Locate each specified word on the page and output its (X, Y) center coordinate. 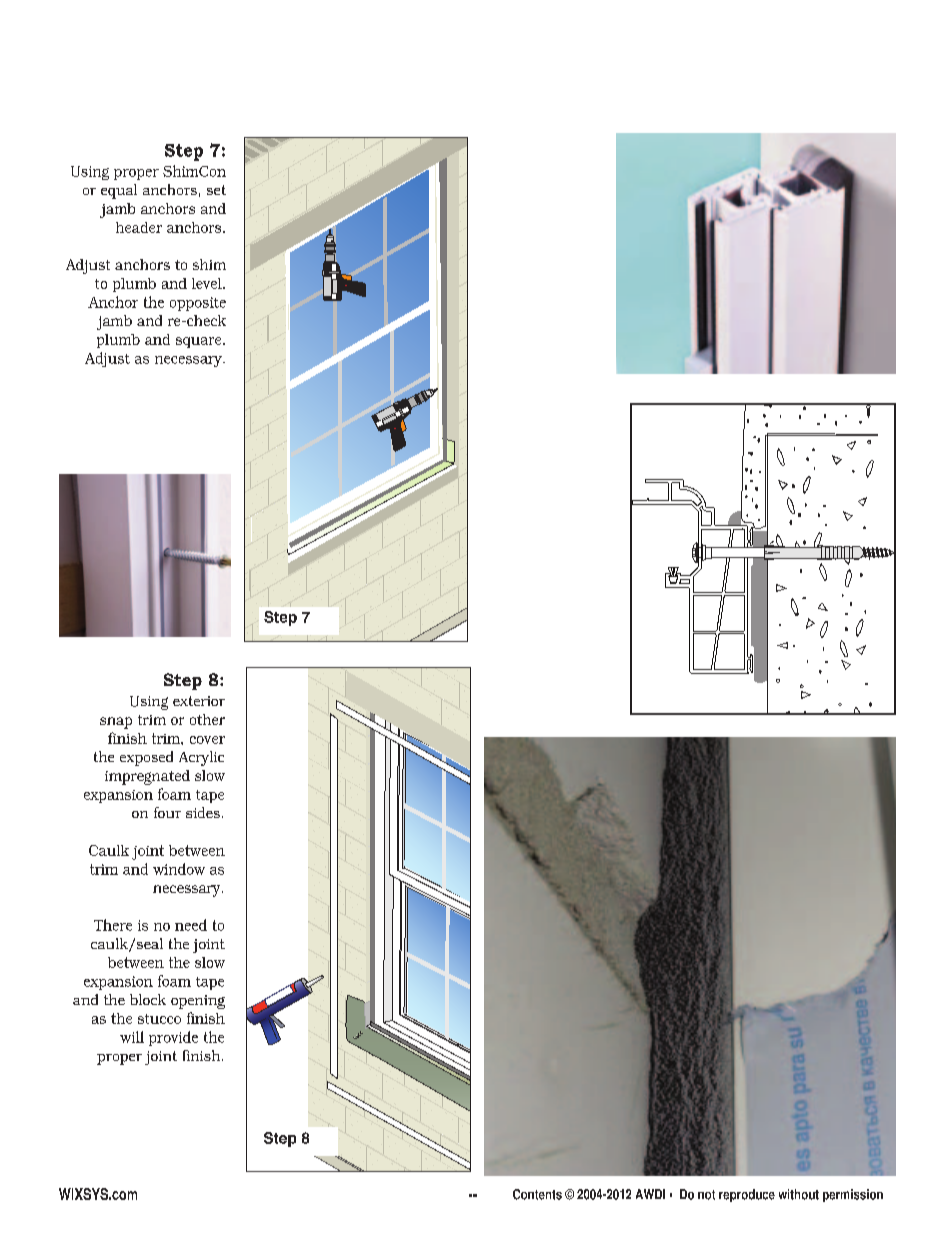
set (216, 190)
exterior (199, 701)
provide (173, 1038)
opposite (198, 304)
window (179, 869)
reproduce (747, 1195)
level (208, 283)
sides (203, 812)
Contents (537, 1194)
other (207, 719)
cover (207, 740)
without (799, 1194)
